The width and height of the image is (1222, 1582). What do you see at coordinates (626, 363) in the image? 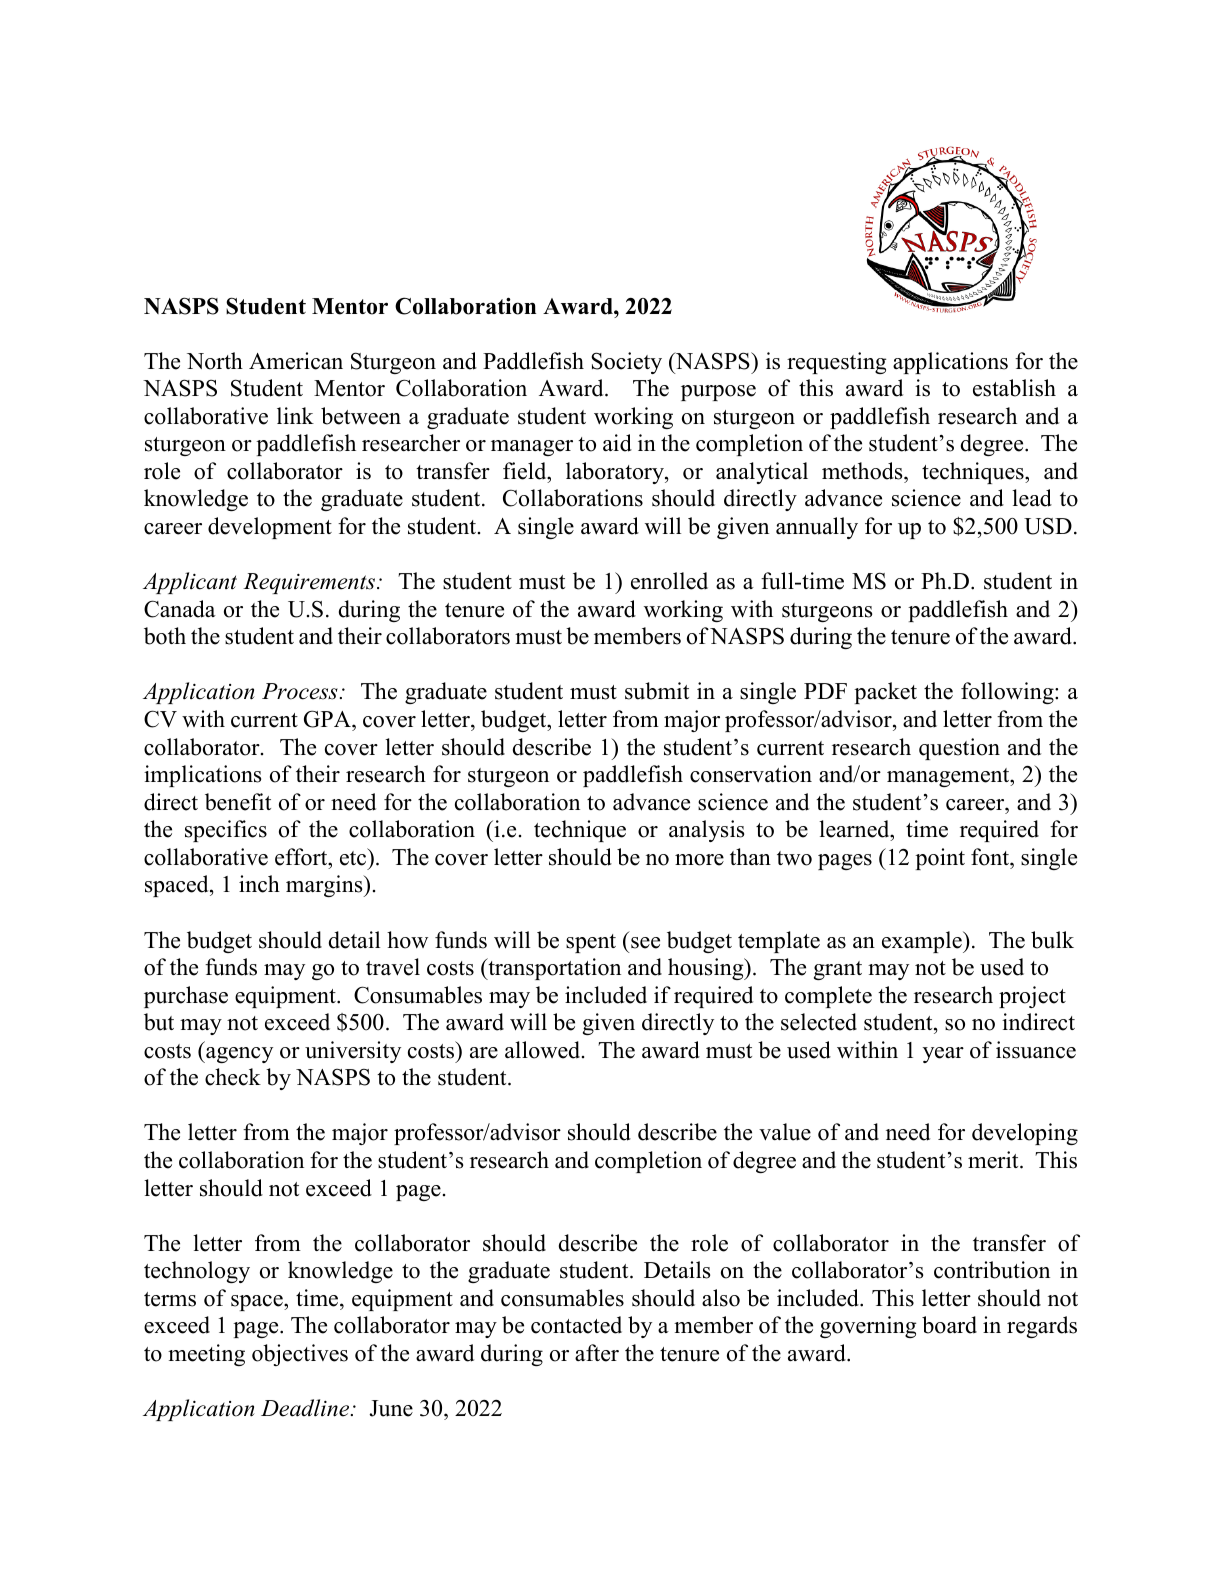
I see `Society` at bounding box center [626, 363].
